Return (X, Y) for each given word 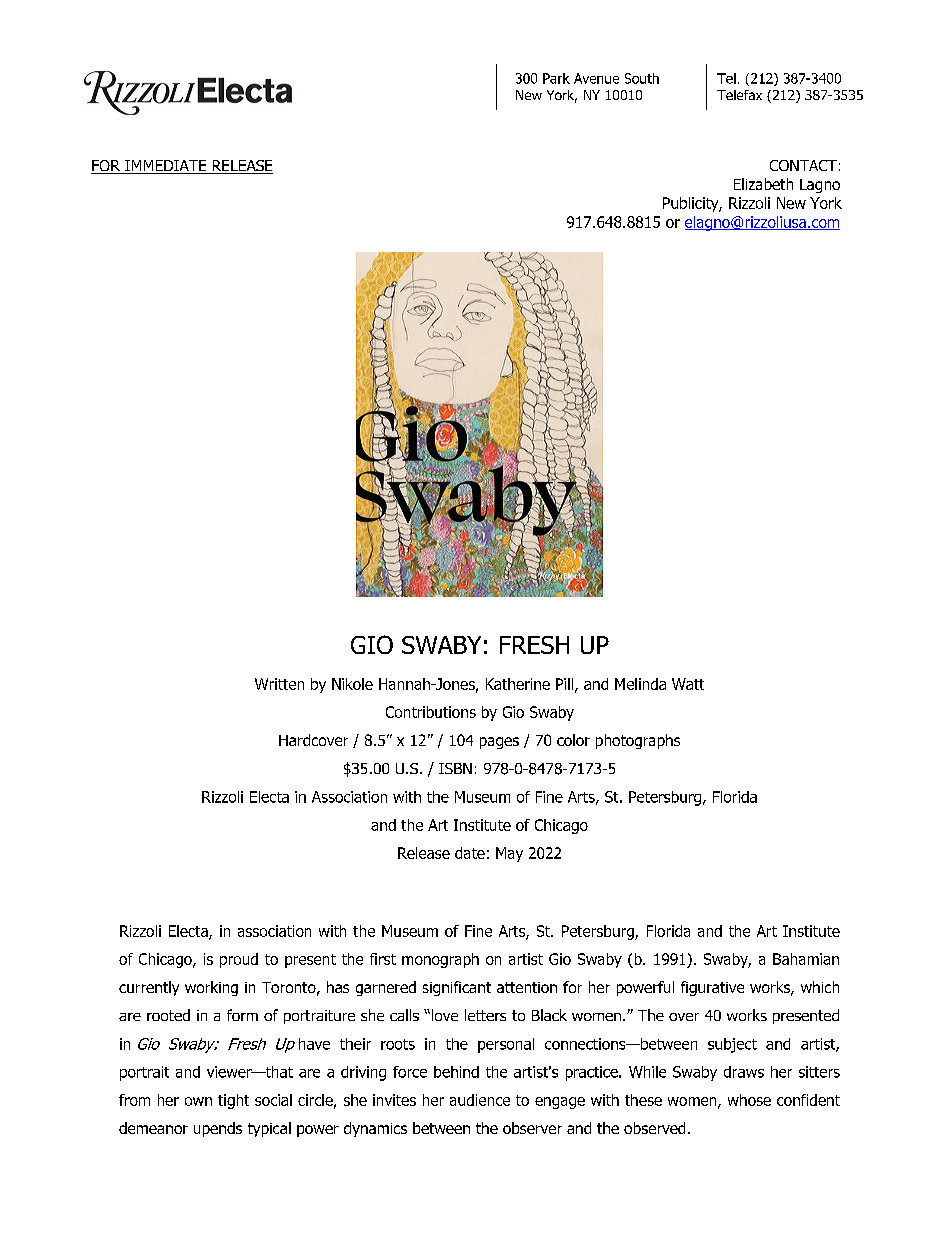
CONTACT (803, 165)
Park (556, 78)
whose (749, 1100)
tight (233, 1101)
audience (480, 1100)
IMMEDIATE (166, 167)
